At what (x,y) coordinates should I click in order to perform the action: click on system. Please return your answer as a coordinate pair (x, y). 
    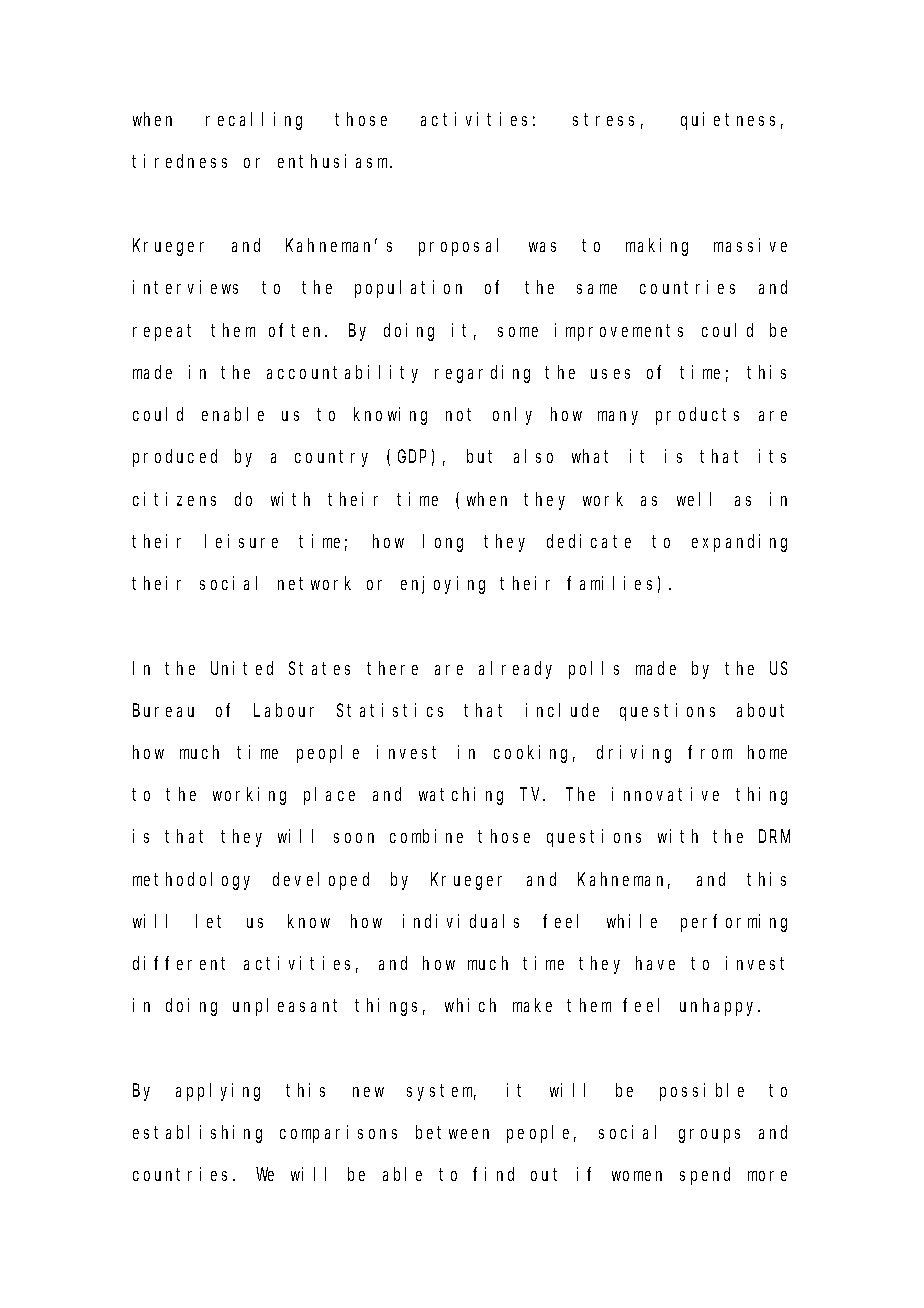
    Looking at the image, I should click on (441, 1092).
